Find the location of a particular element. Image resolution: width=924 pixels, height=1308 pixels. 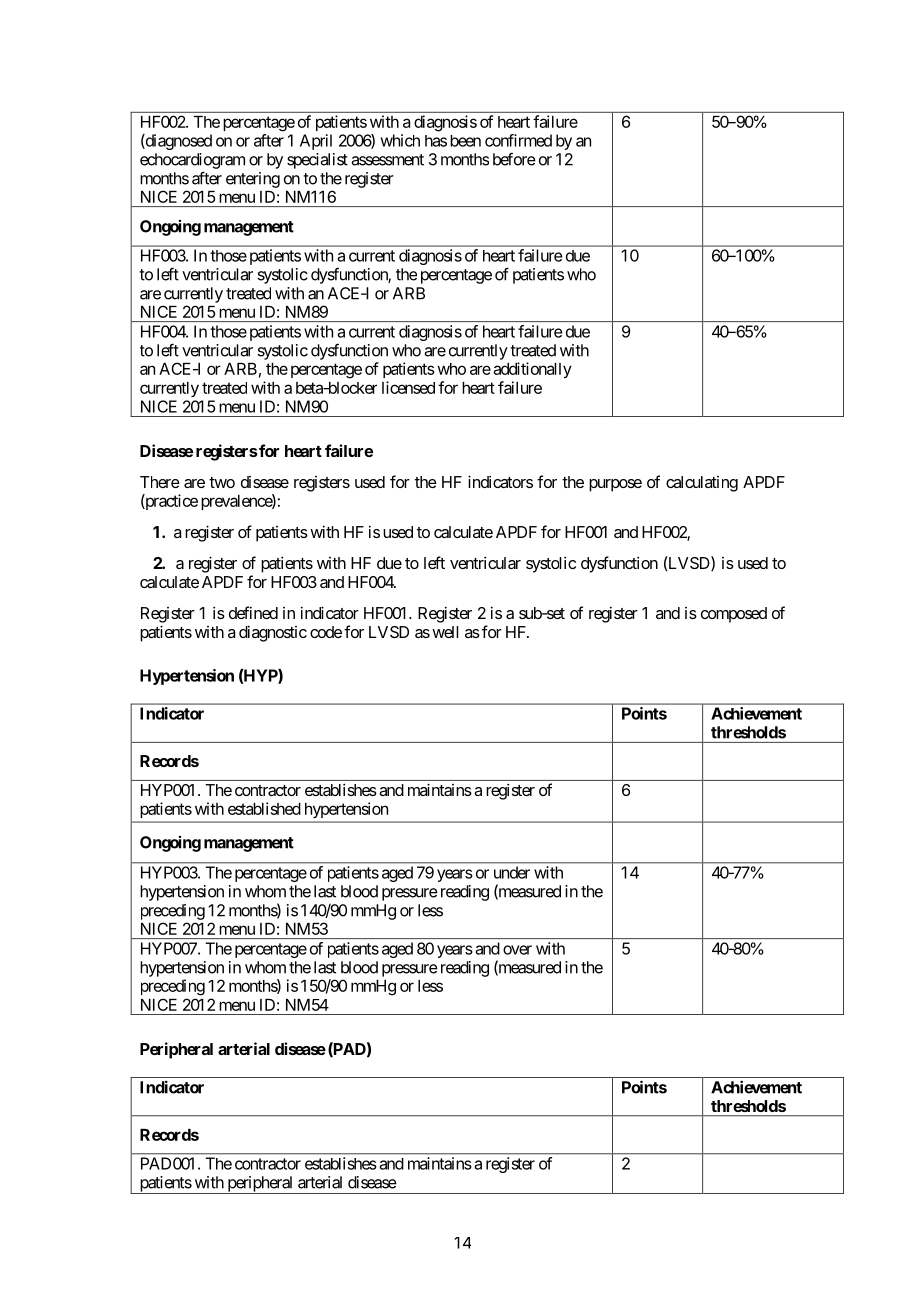

calculating is located at coordinates (702, 484).
